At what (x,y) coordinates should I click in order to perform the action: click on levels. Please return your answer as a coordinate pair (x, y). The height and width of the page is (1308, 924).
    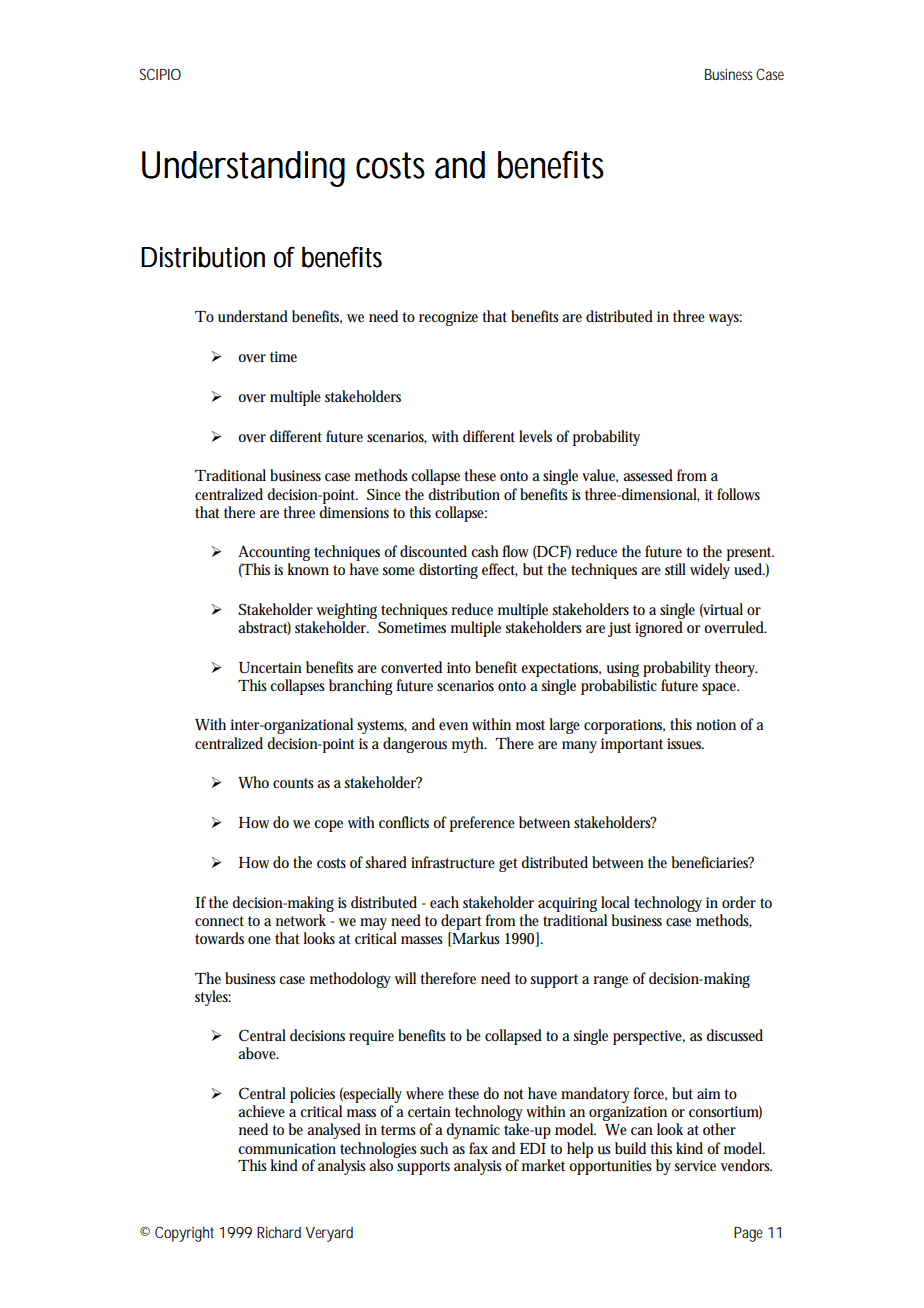
    Looking at the image, I should click on (535, 436).
